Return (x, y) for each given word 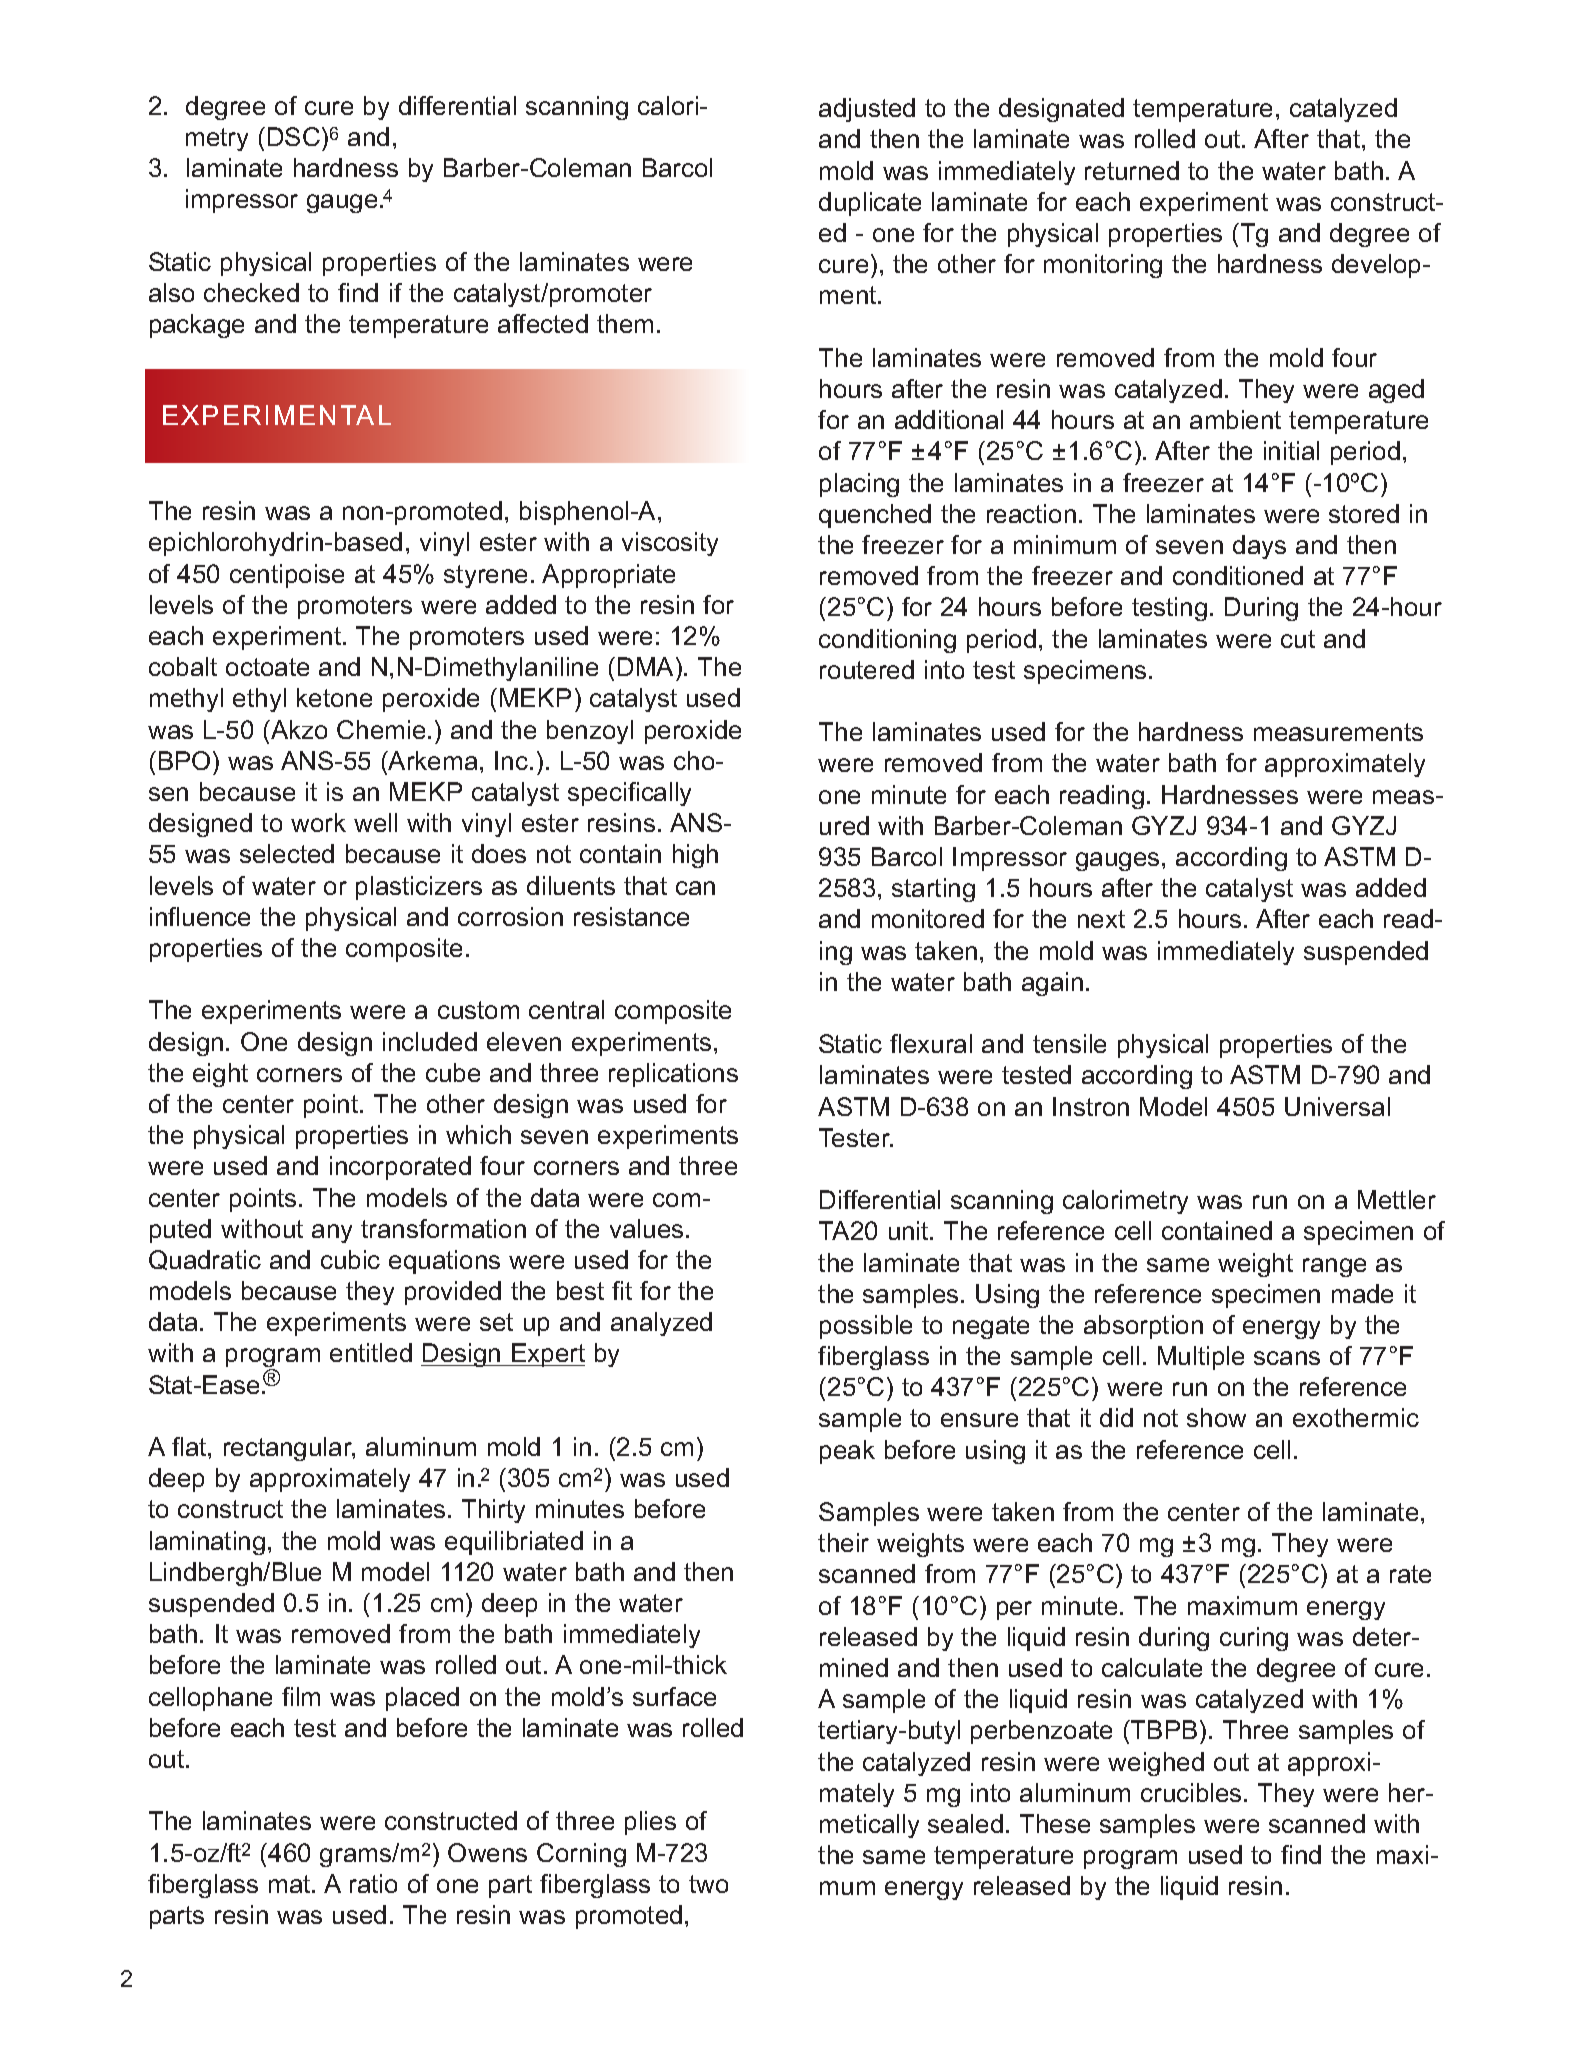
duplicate (870, 204)
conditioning (887, 641)
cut (1298, 639)
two (708, 1884)
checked (251, 292)
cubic (350, 1259)
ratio (373, 1883)
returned (1132, 170)
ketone (334, 697)
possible (866, 1327)
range (1334, 1267)
